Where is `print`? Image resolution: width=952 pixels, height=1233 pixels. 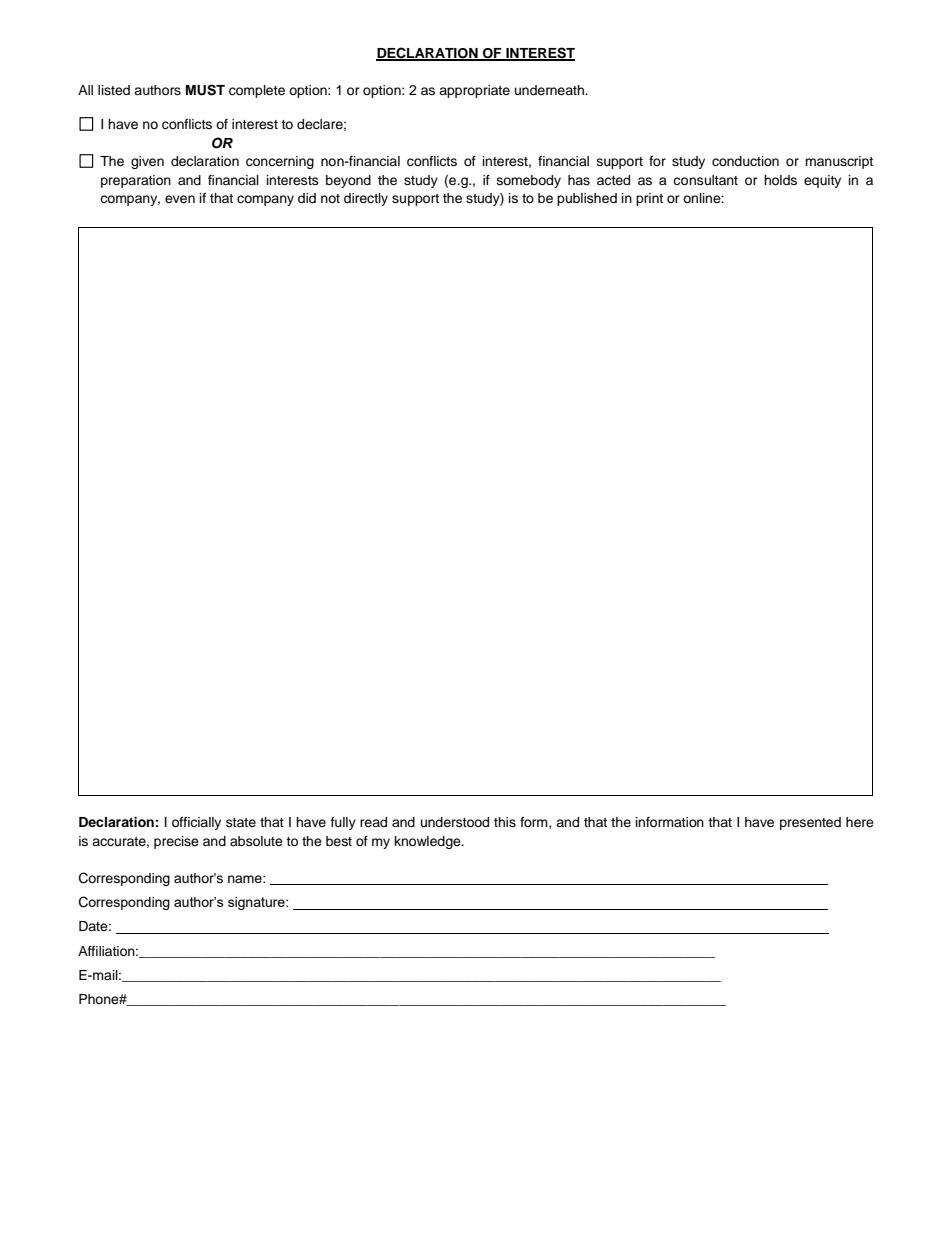
print is located at coordinates (649, 199).
